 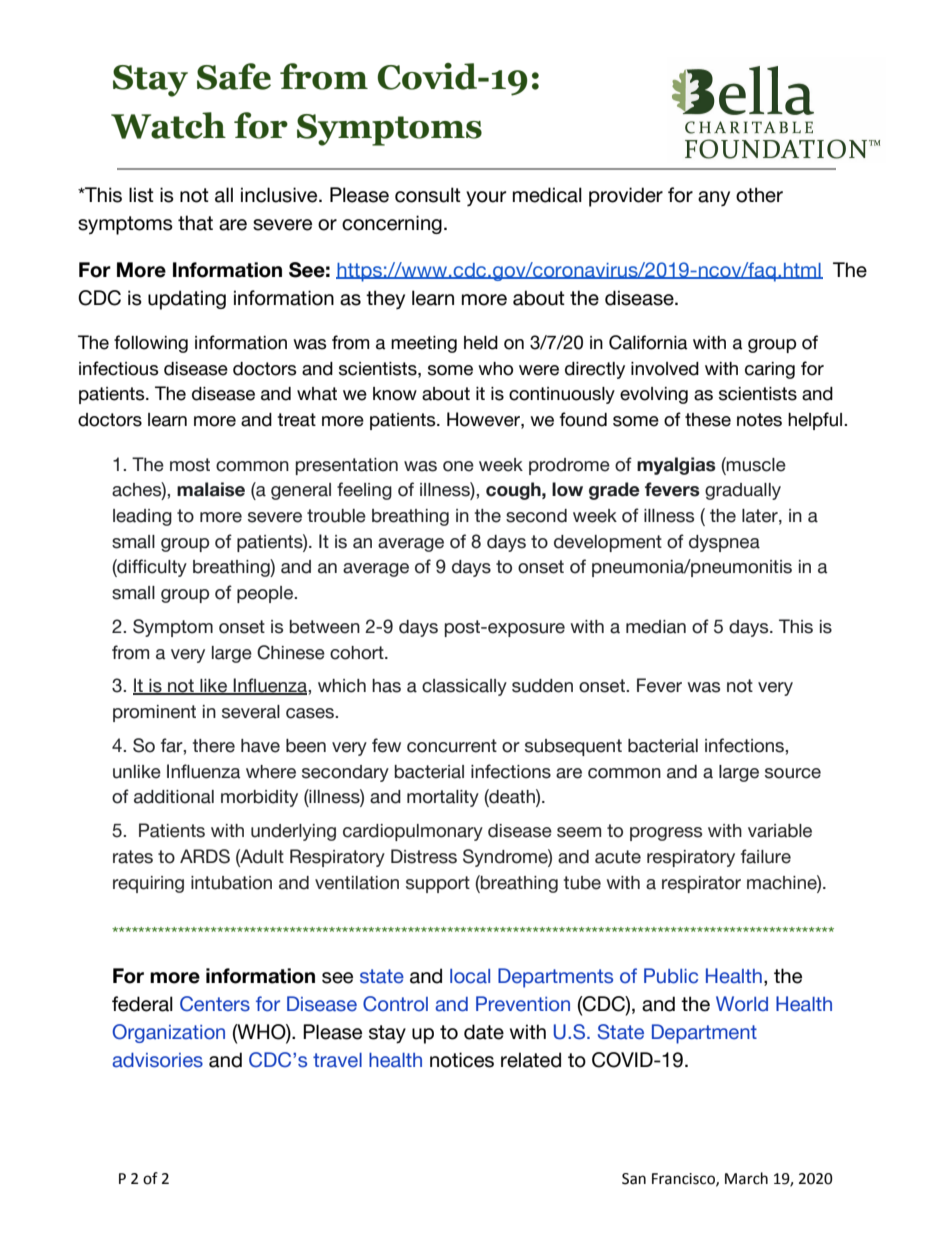 I want to click on your, so click(x=486, y=198).
